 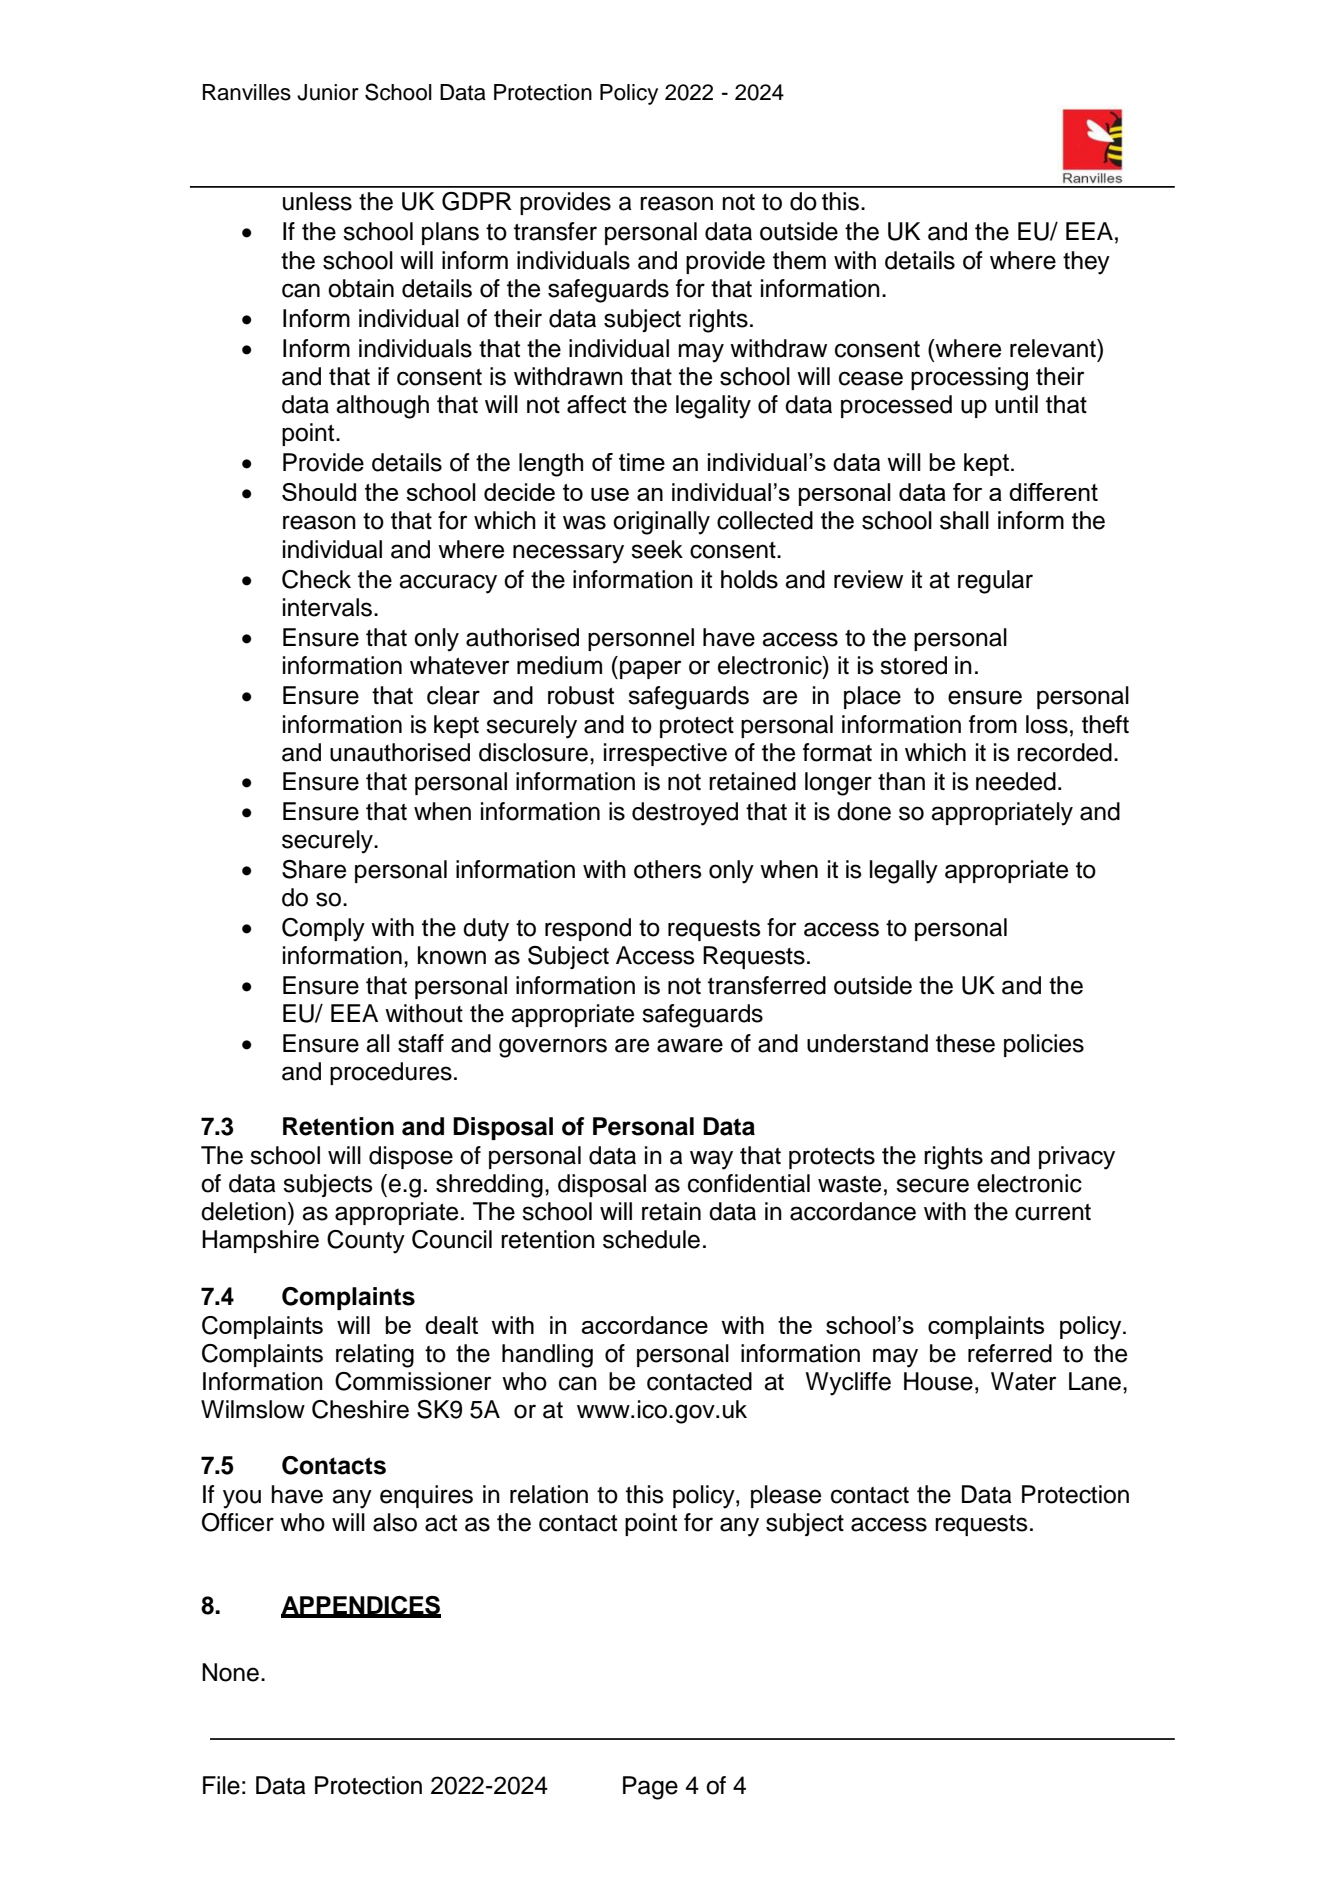 I want to click on Page, so click(x=650, y=1788).
